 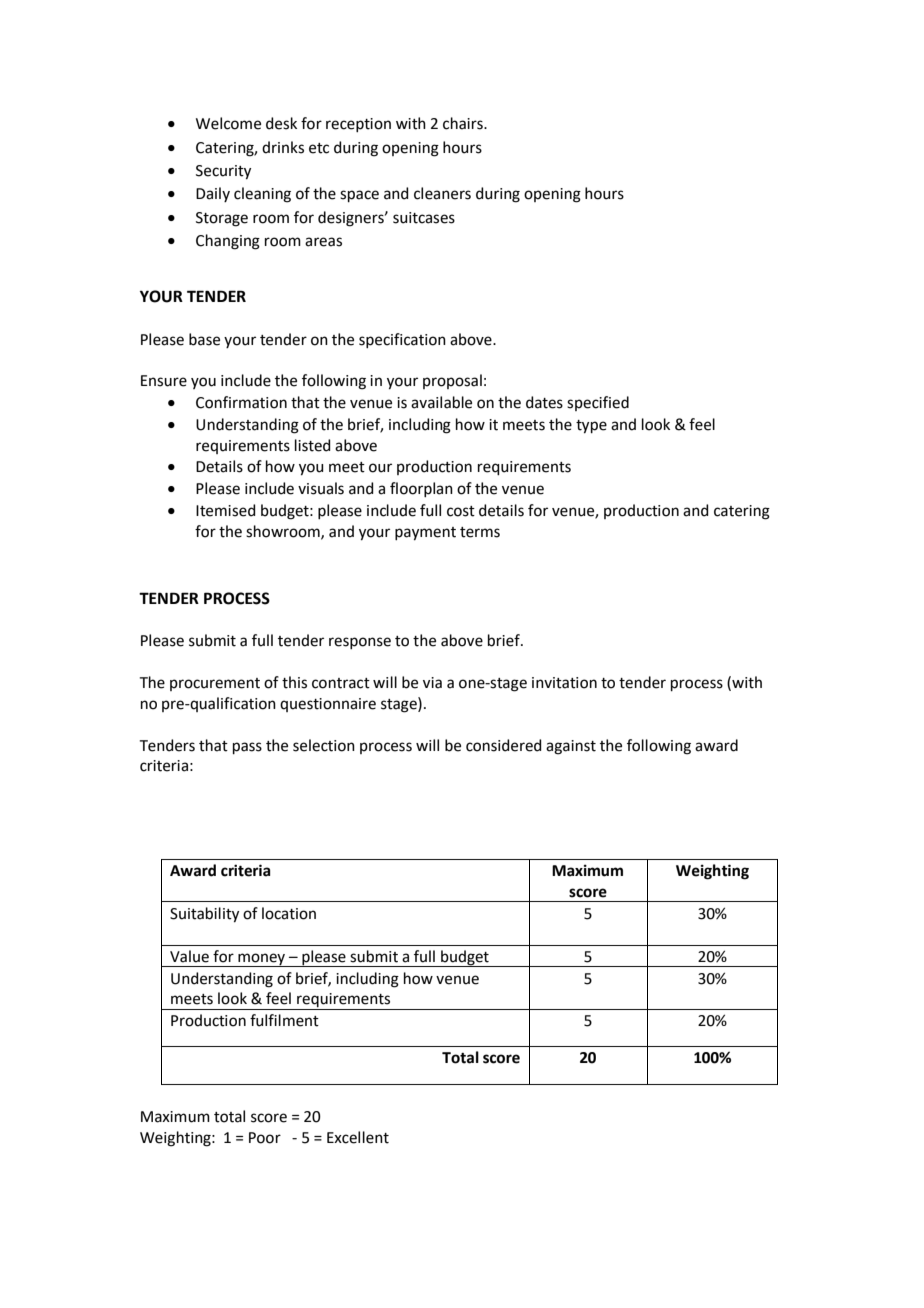 What do you see at coordinates (358, 125) in the document?
I see `reception` at bounding box center [358, 125].
